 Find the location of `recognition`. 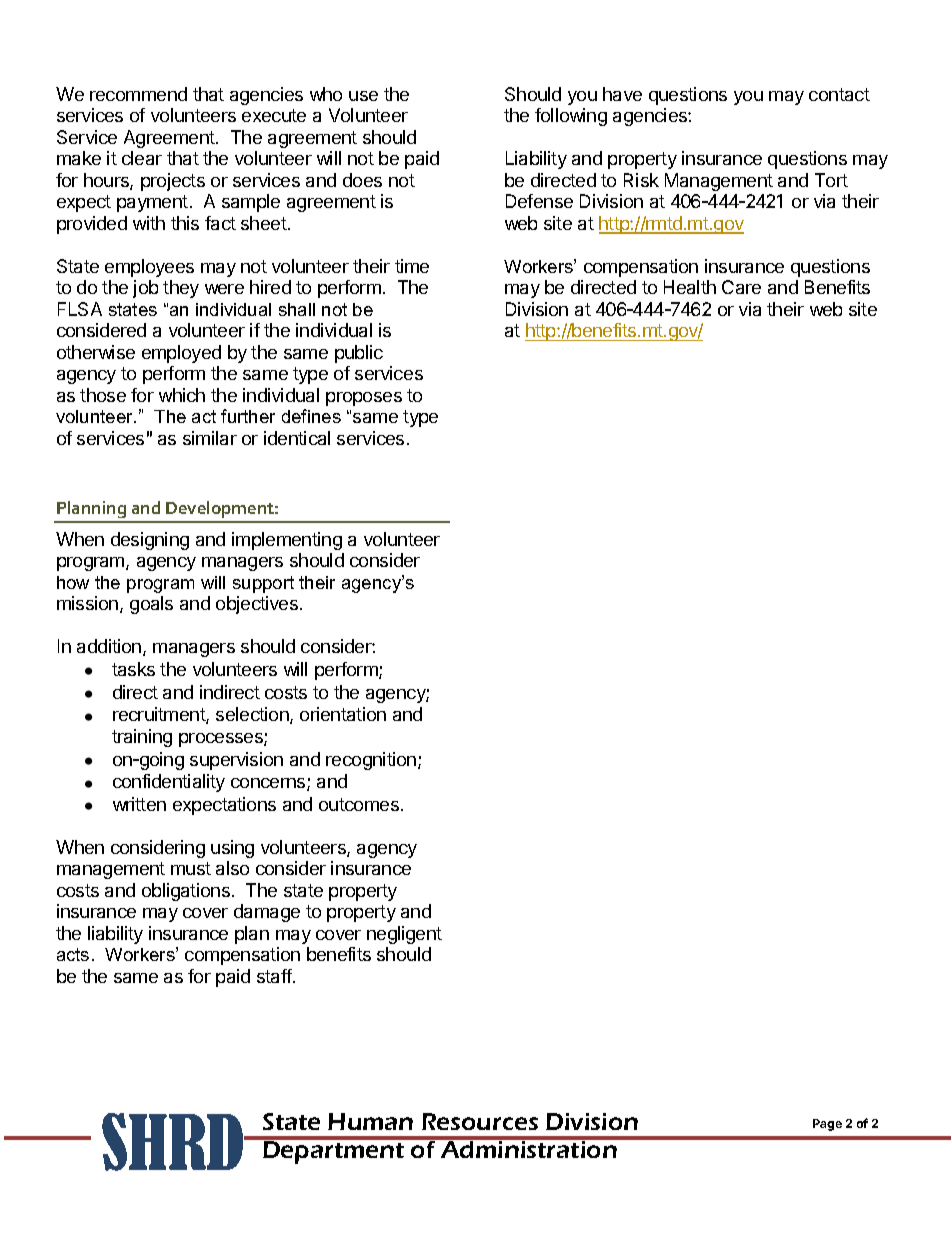

recognition is located at coordinates (371, 761).
